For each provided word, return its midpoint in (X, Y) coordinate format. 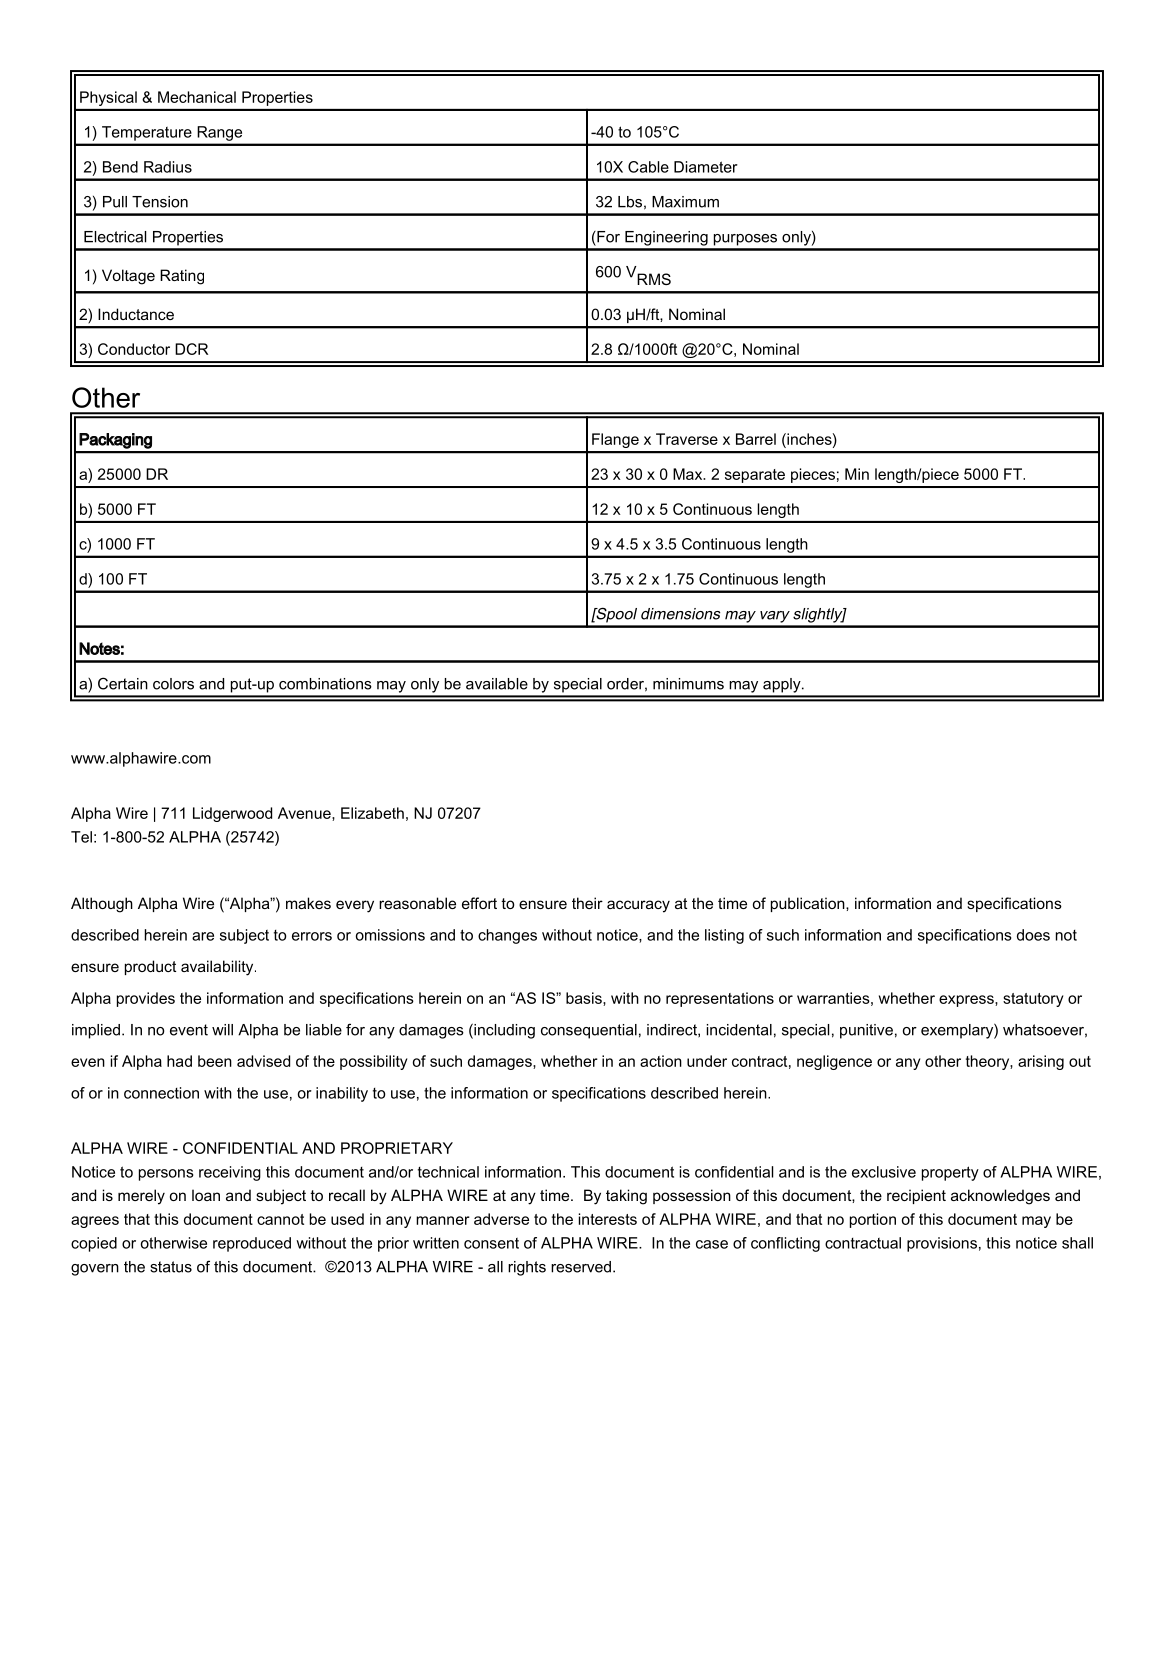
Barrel (756, 439)
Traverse (687, 439)
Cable (648, 167)
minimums (688, 684)
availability (218, 968)
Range (220, 133)
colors (173, 684)
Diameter (706, 167)
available (497, 684)
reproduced (252, 1244)
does (1033, 935)
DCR (191, 349)
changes (507, 936)
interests (608, 1219)
